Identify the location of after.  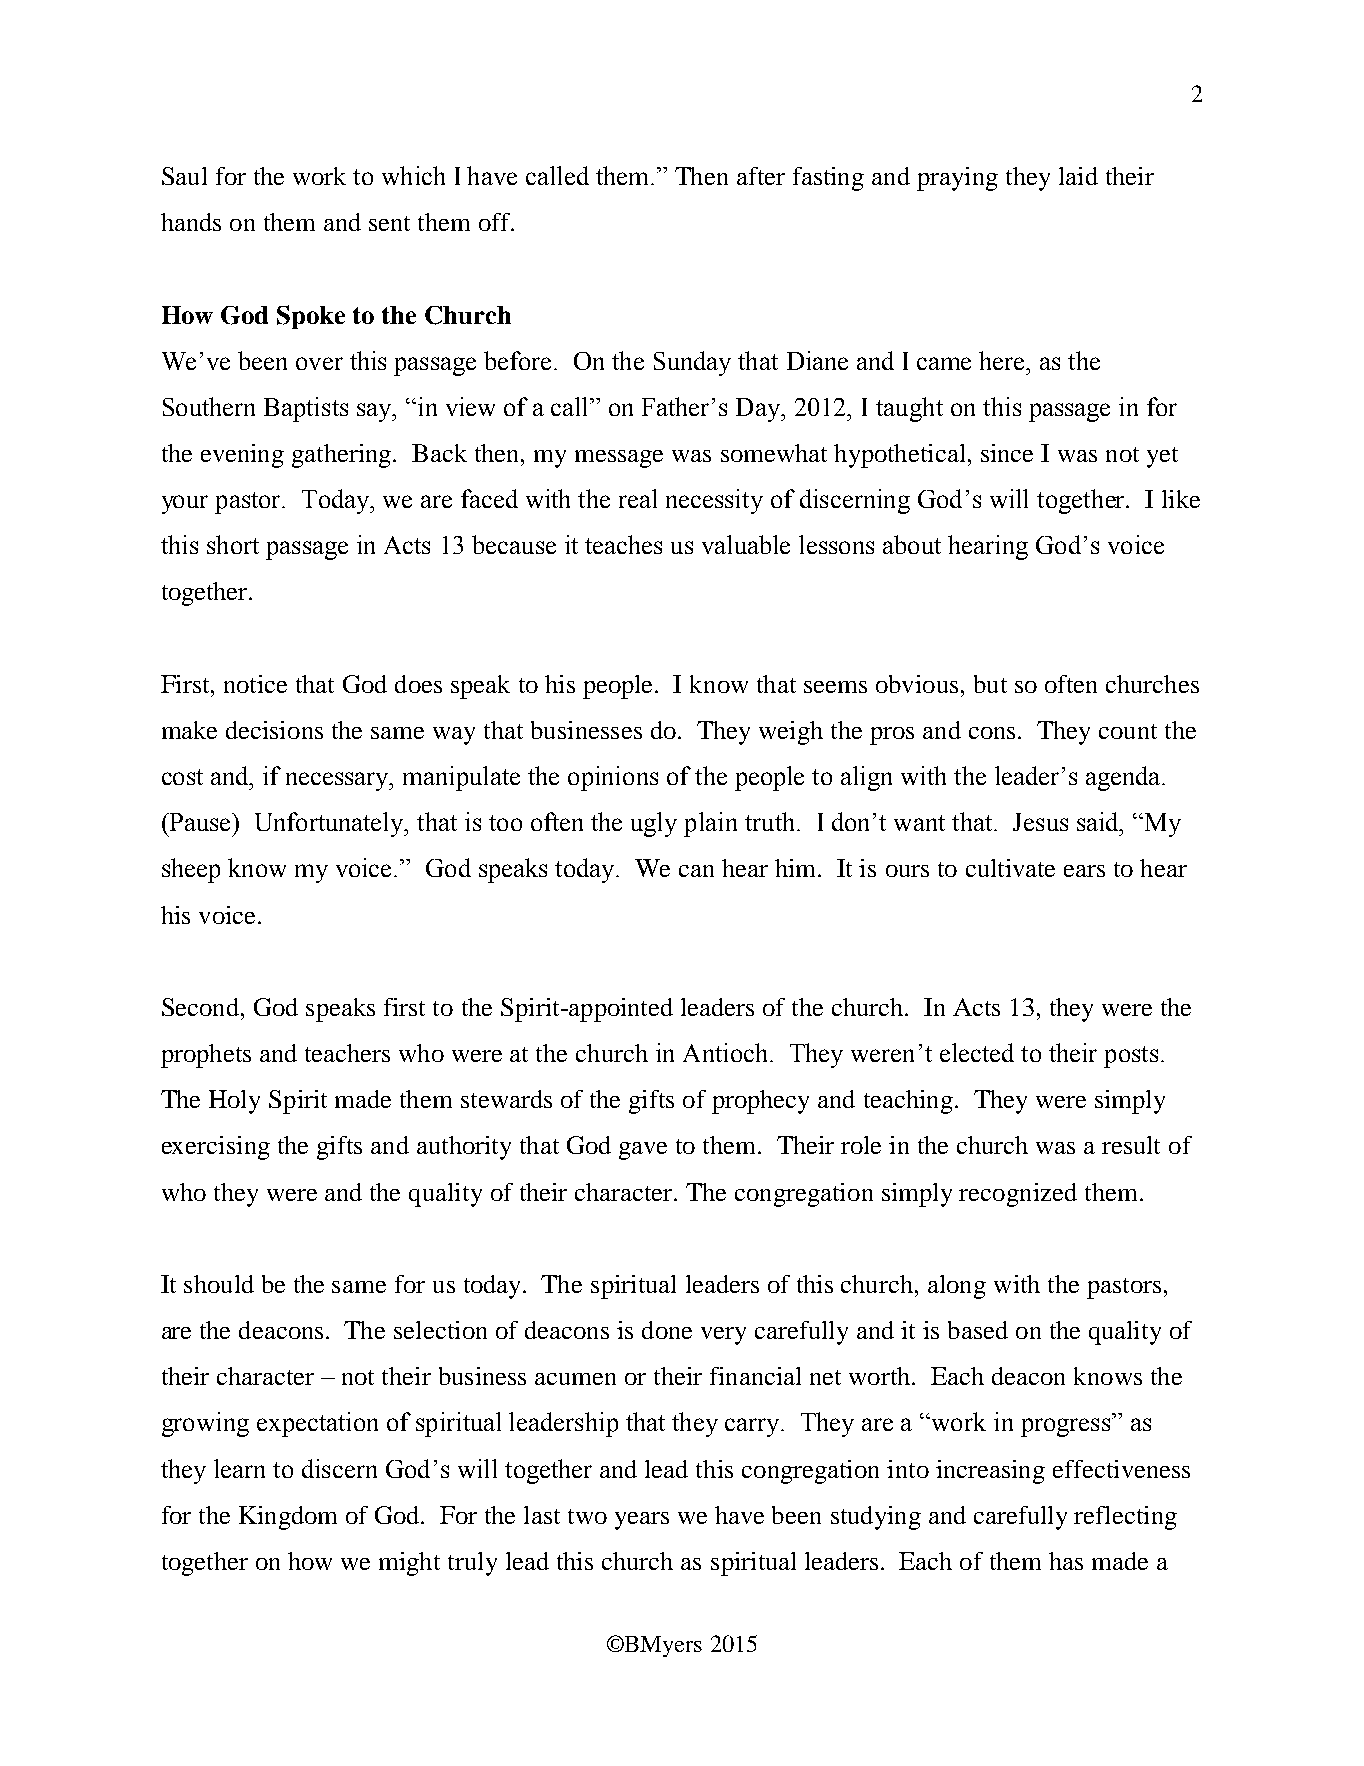
(761, 176).
